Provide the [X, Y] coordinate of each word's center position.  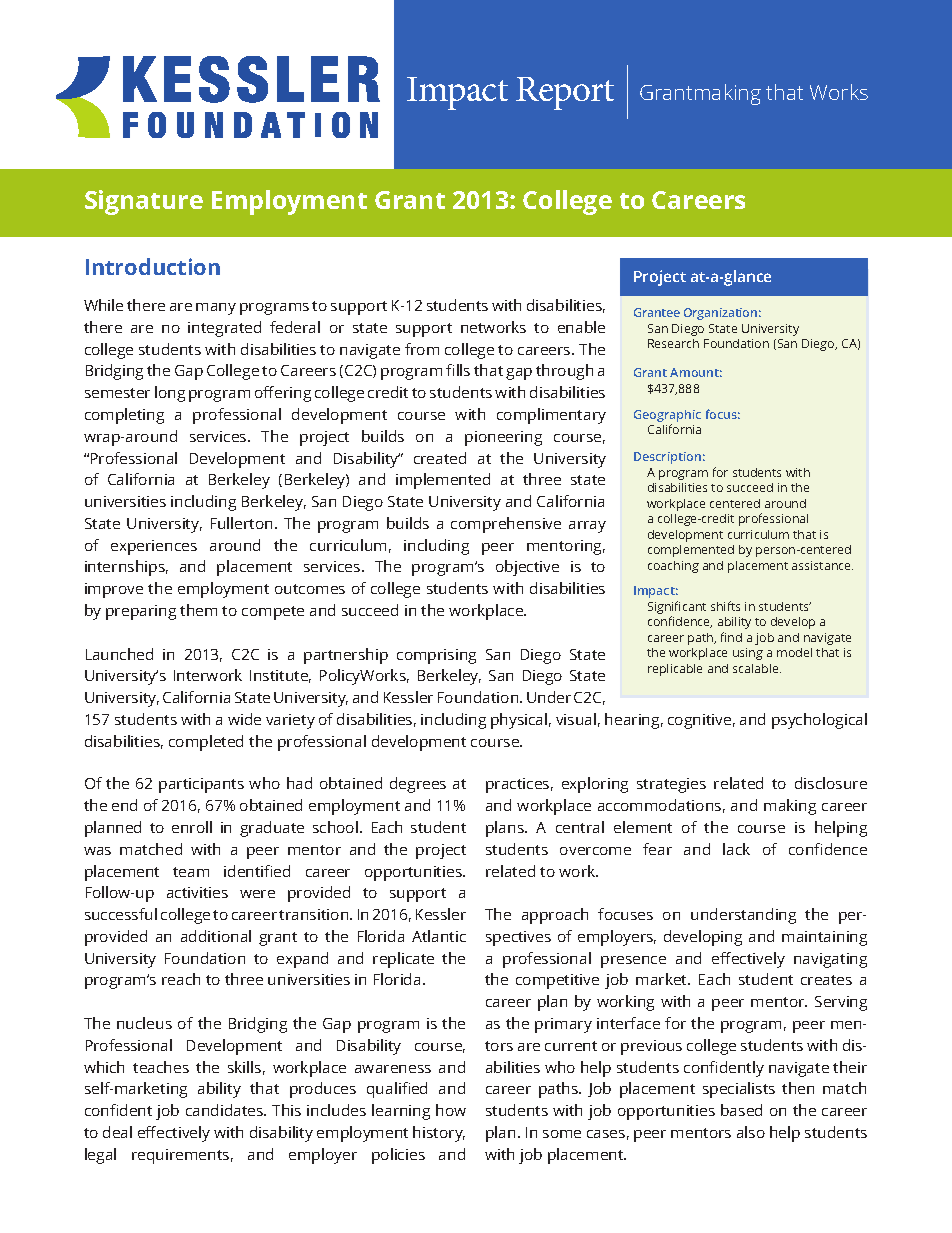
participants [201, 785]
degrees [418, 785]
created [440, 458]
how [451, 1110]
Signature [144, 202]
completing [124, 416]
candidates [226, 1110]
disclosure [831, 783]
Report [565, 93]
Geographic [667, 417]
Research [673, 343]
